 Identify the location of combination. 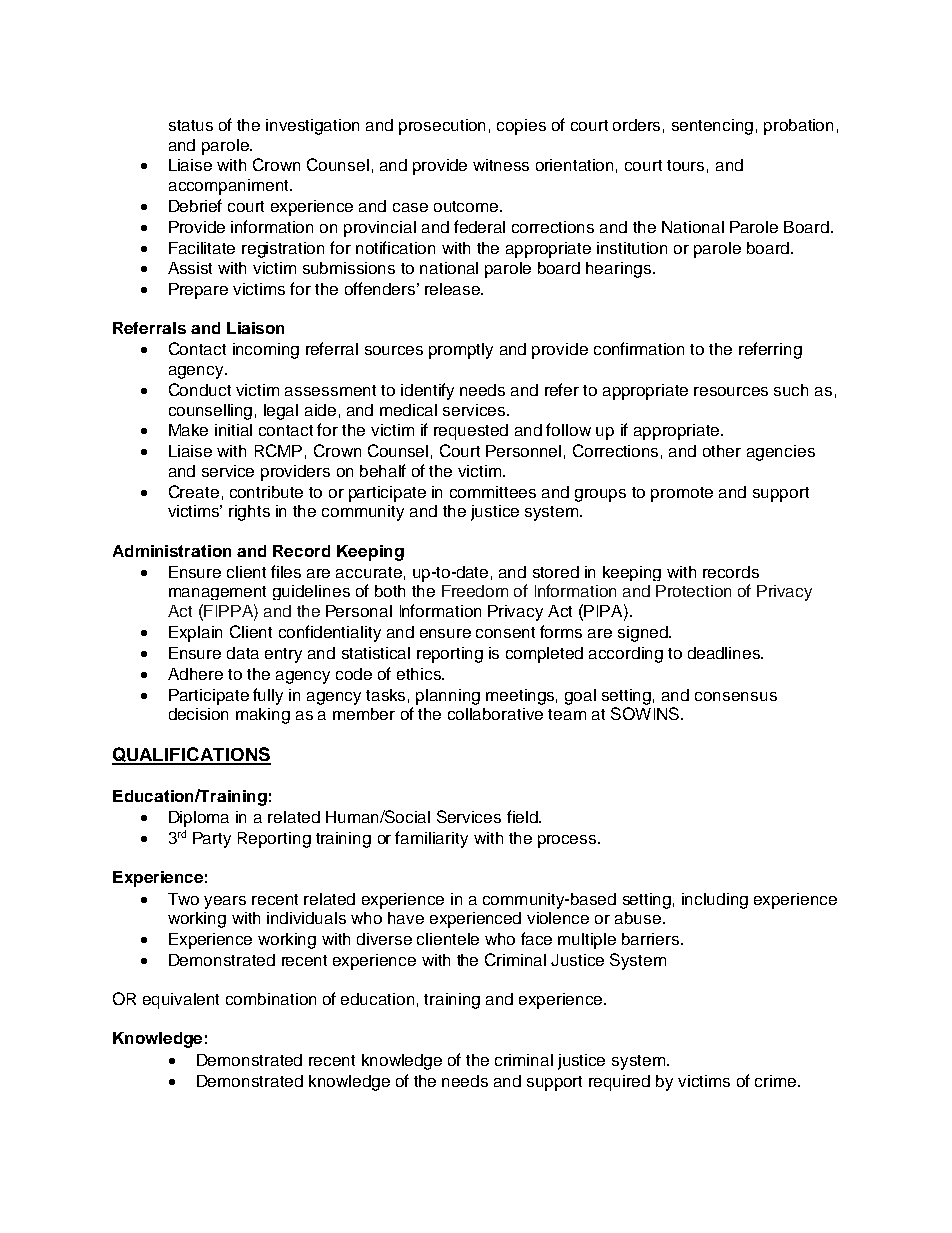
(271, 999).
